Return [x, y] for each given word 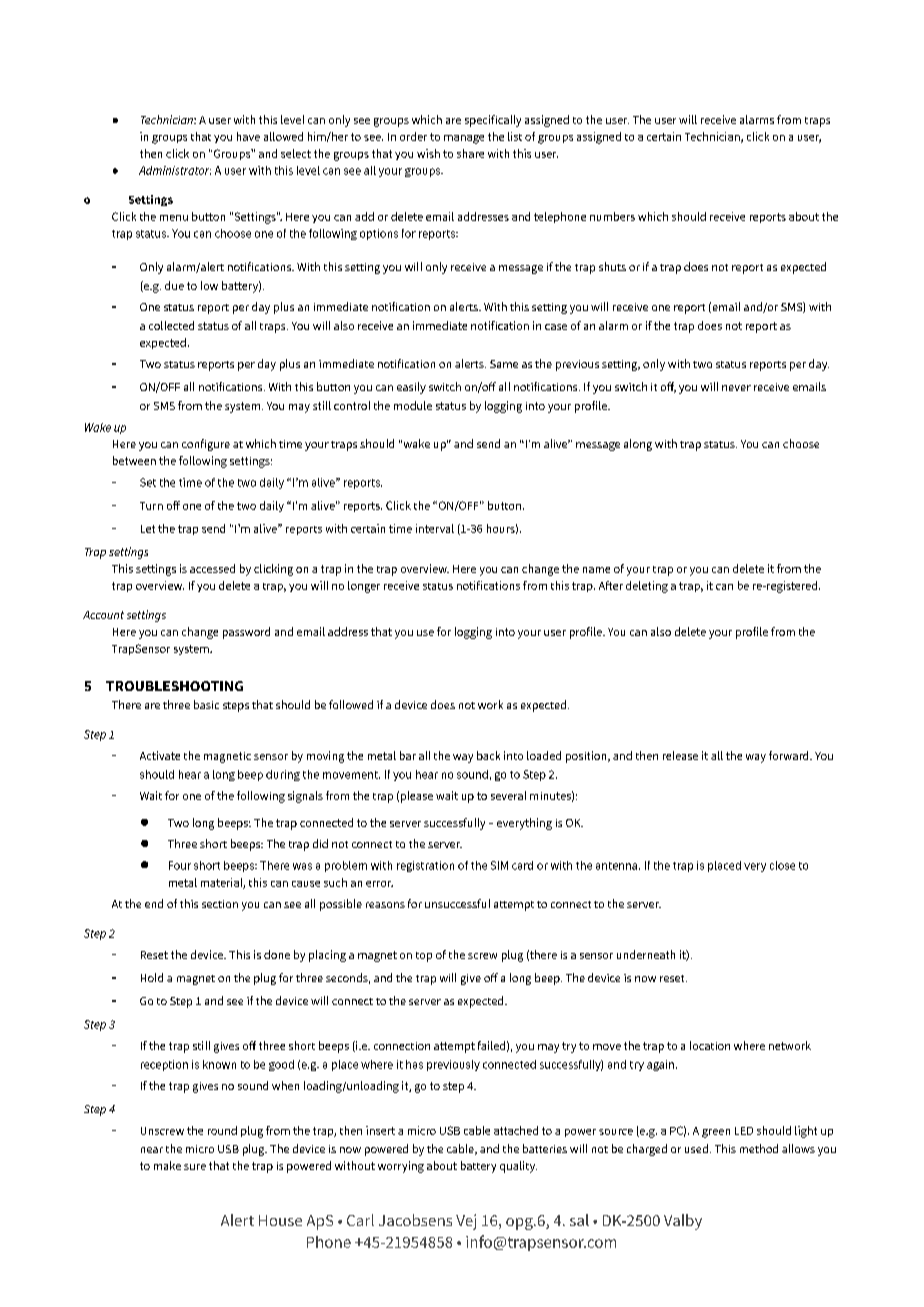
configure [206, 445]
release [680, 755]
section [220, 904]
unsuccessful [457, 903]
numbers [612, 216]
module [413, 405]
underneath [646, 954]
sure [195, 1167]
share [470, 153]
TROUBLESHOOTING [174, 686]
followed [351, 704]
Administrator [175, 170]
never [736, 388]
